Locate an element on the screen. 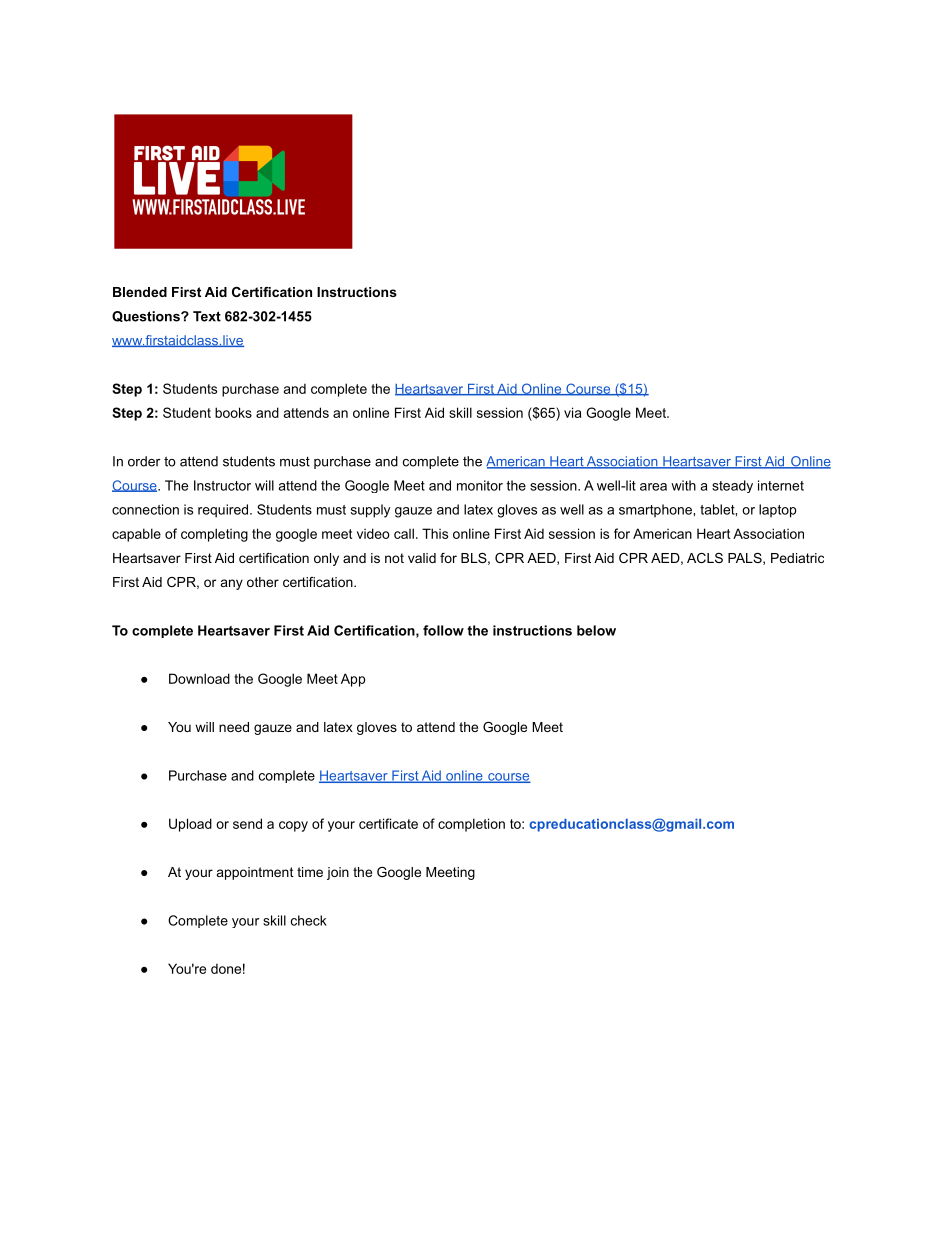  monitor is located at coordinates (480, 485).
